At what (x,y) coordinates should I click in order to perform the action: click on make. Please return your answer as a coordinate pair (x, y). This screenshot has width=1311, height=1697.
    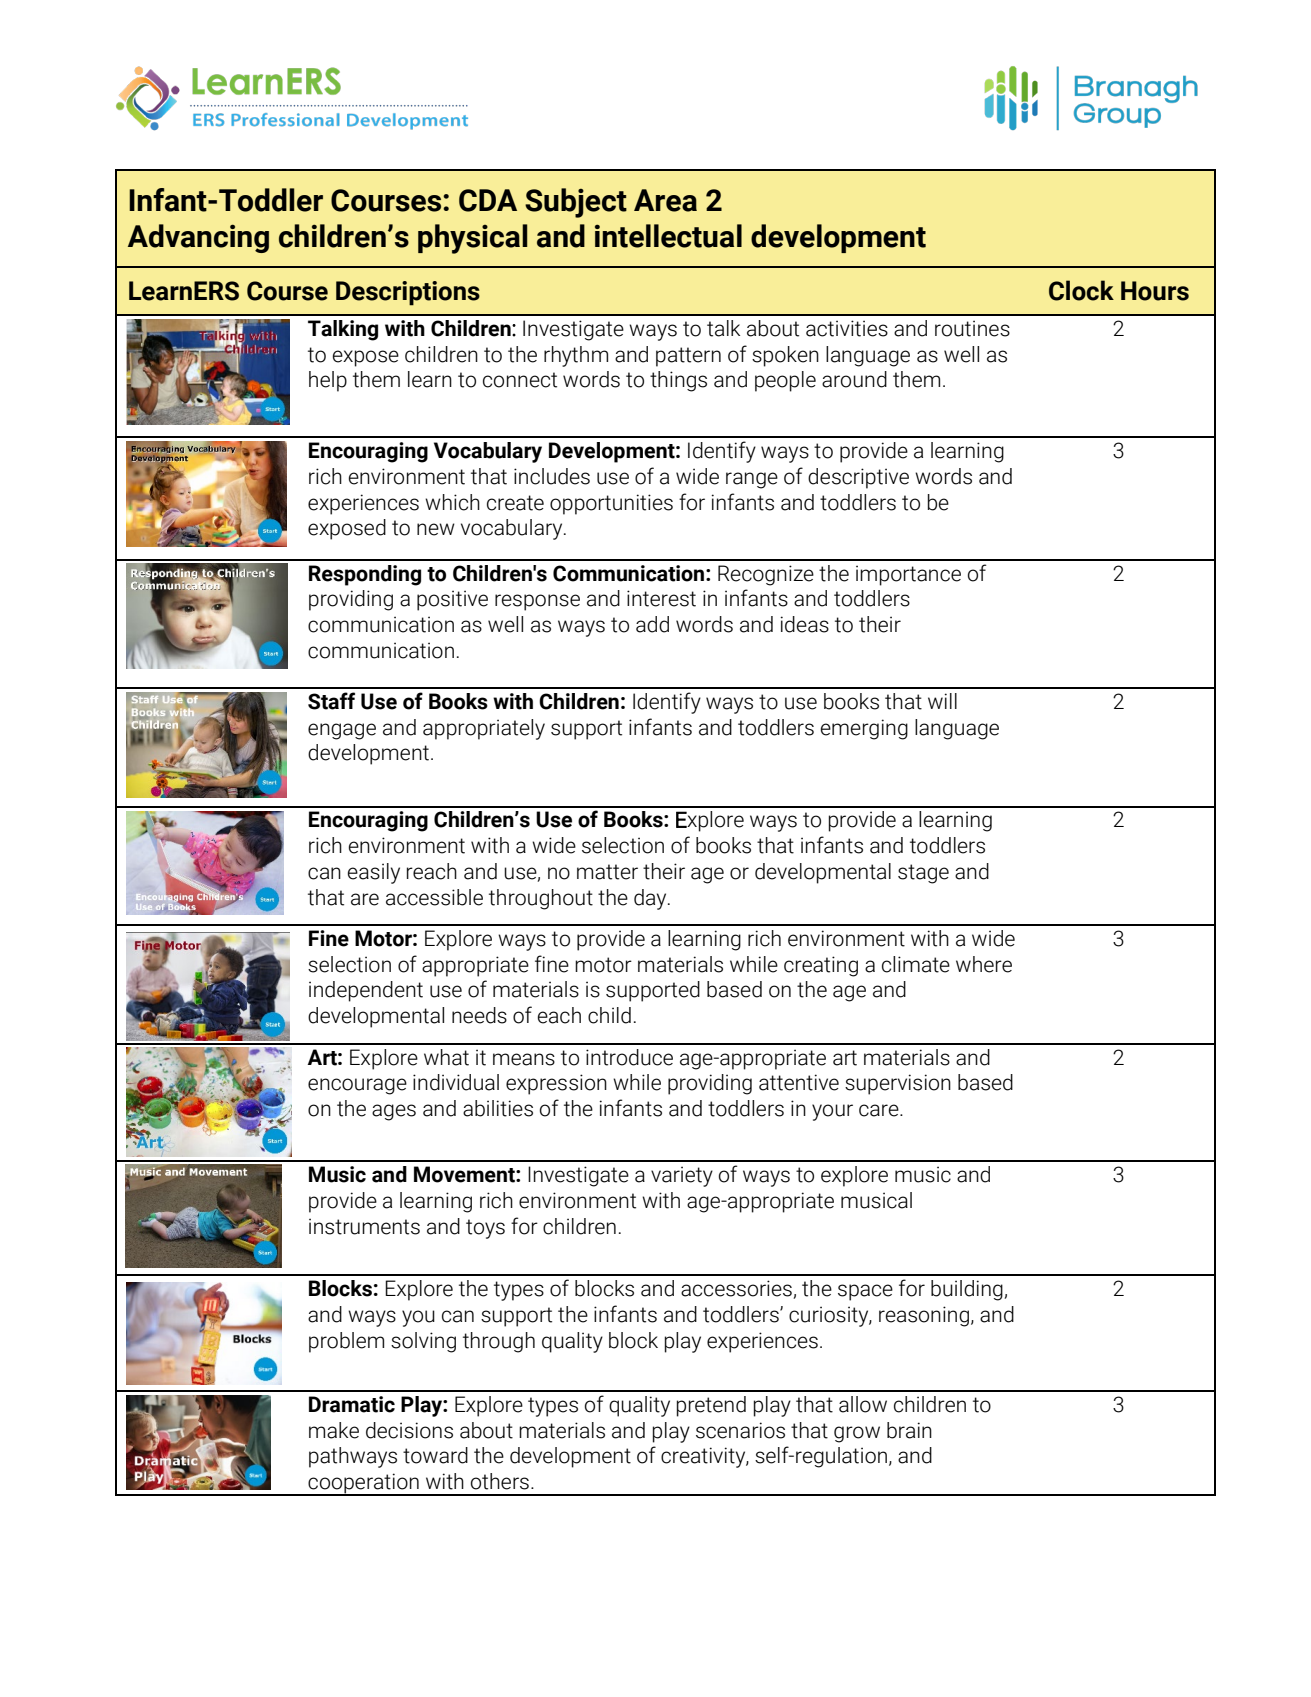
    Looking at the image, I should click on (334, 1430).
